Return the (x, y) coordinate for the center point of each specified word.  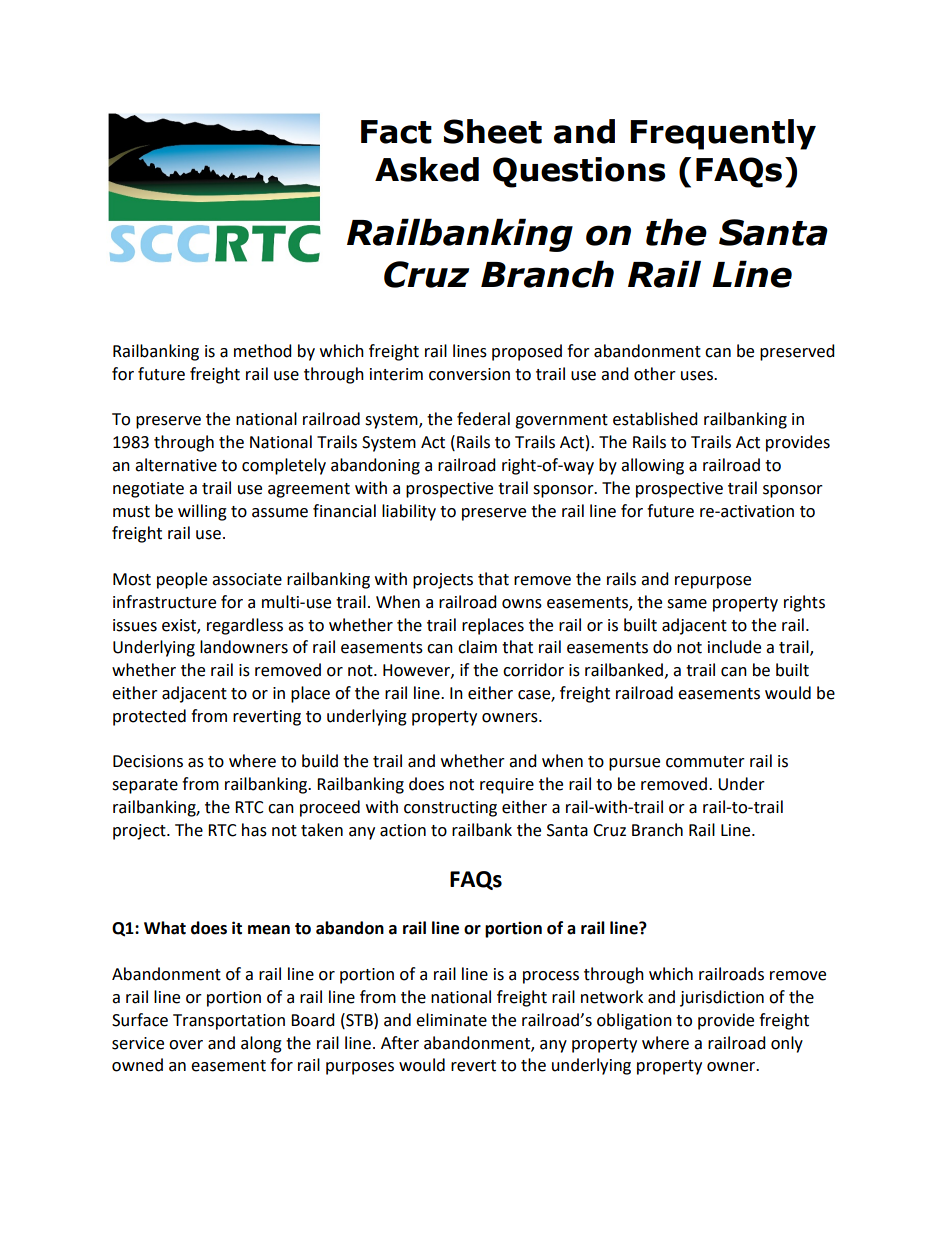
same (687, 604)
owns (522, 604)
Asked (427, 169)
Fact (396, 132)
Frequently (723, 134)
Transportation (229, 1022)
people (182, 580)
